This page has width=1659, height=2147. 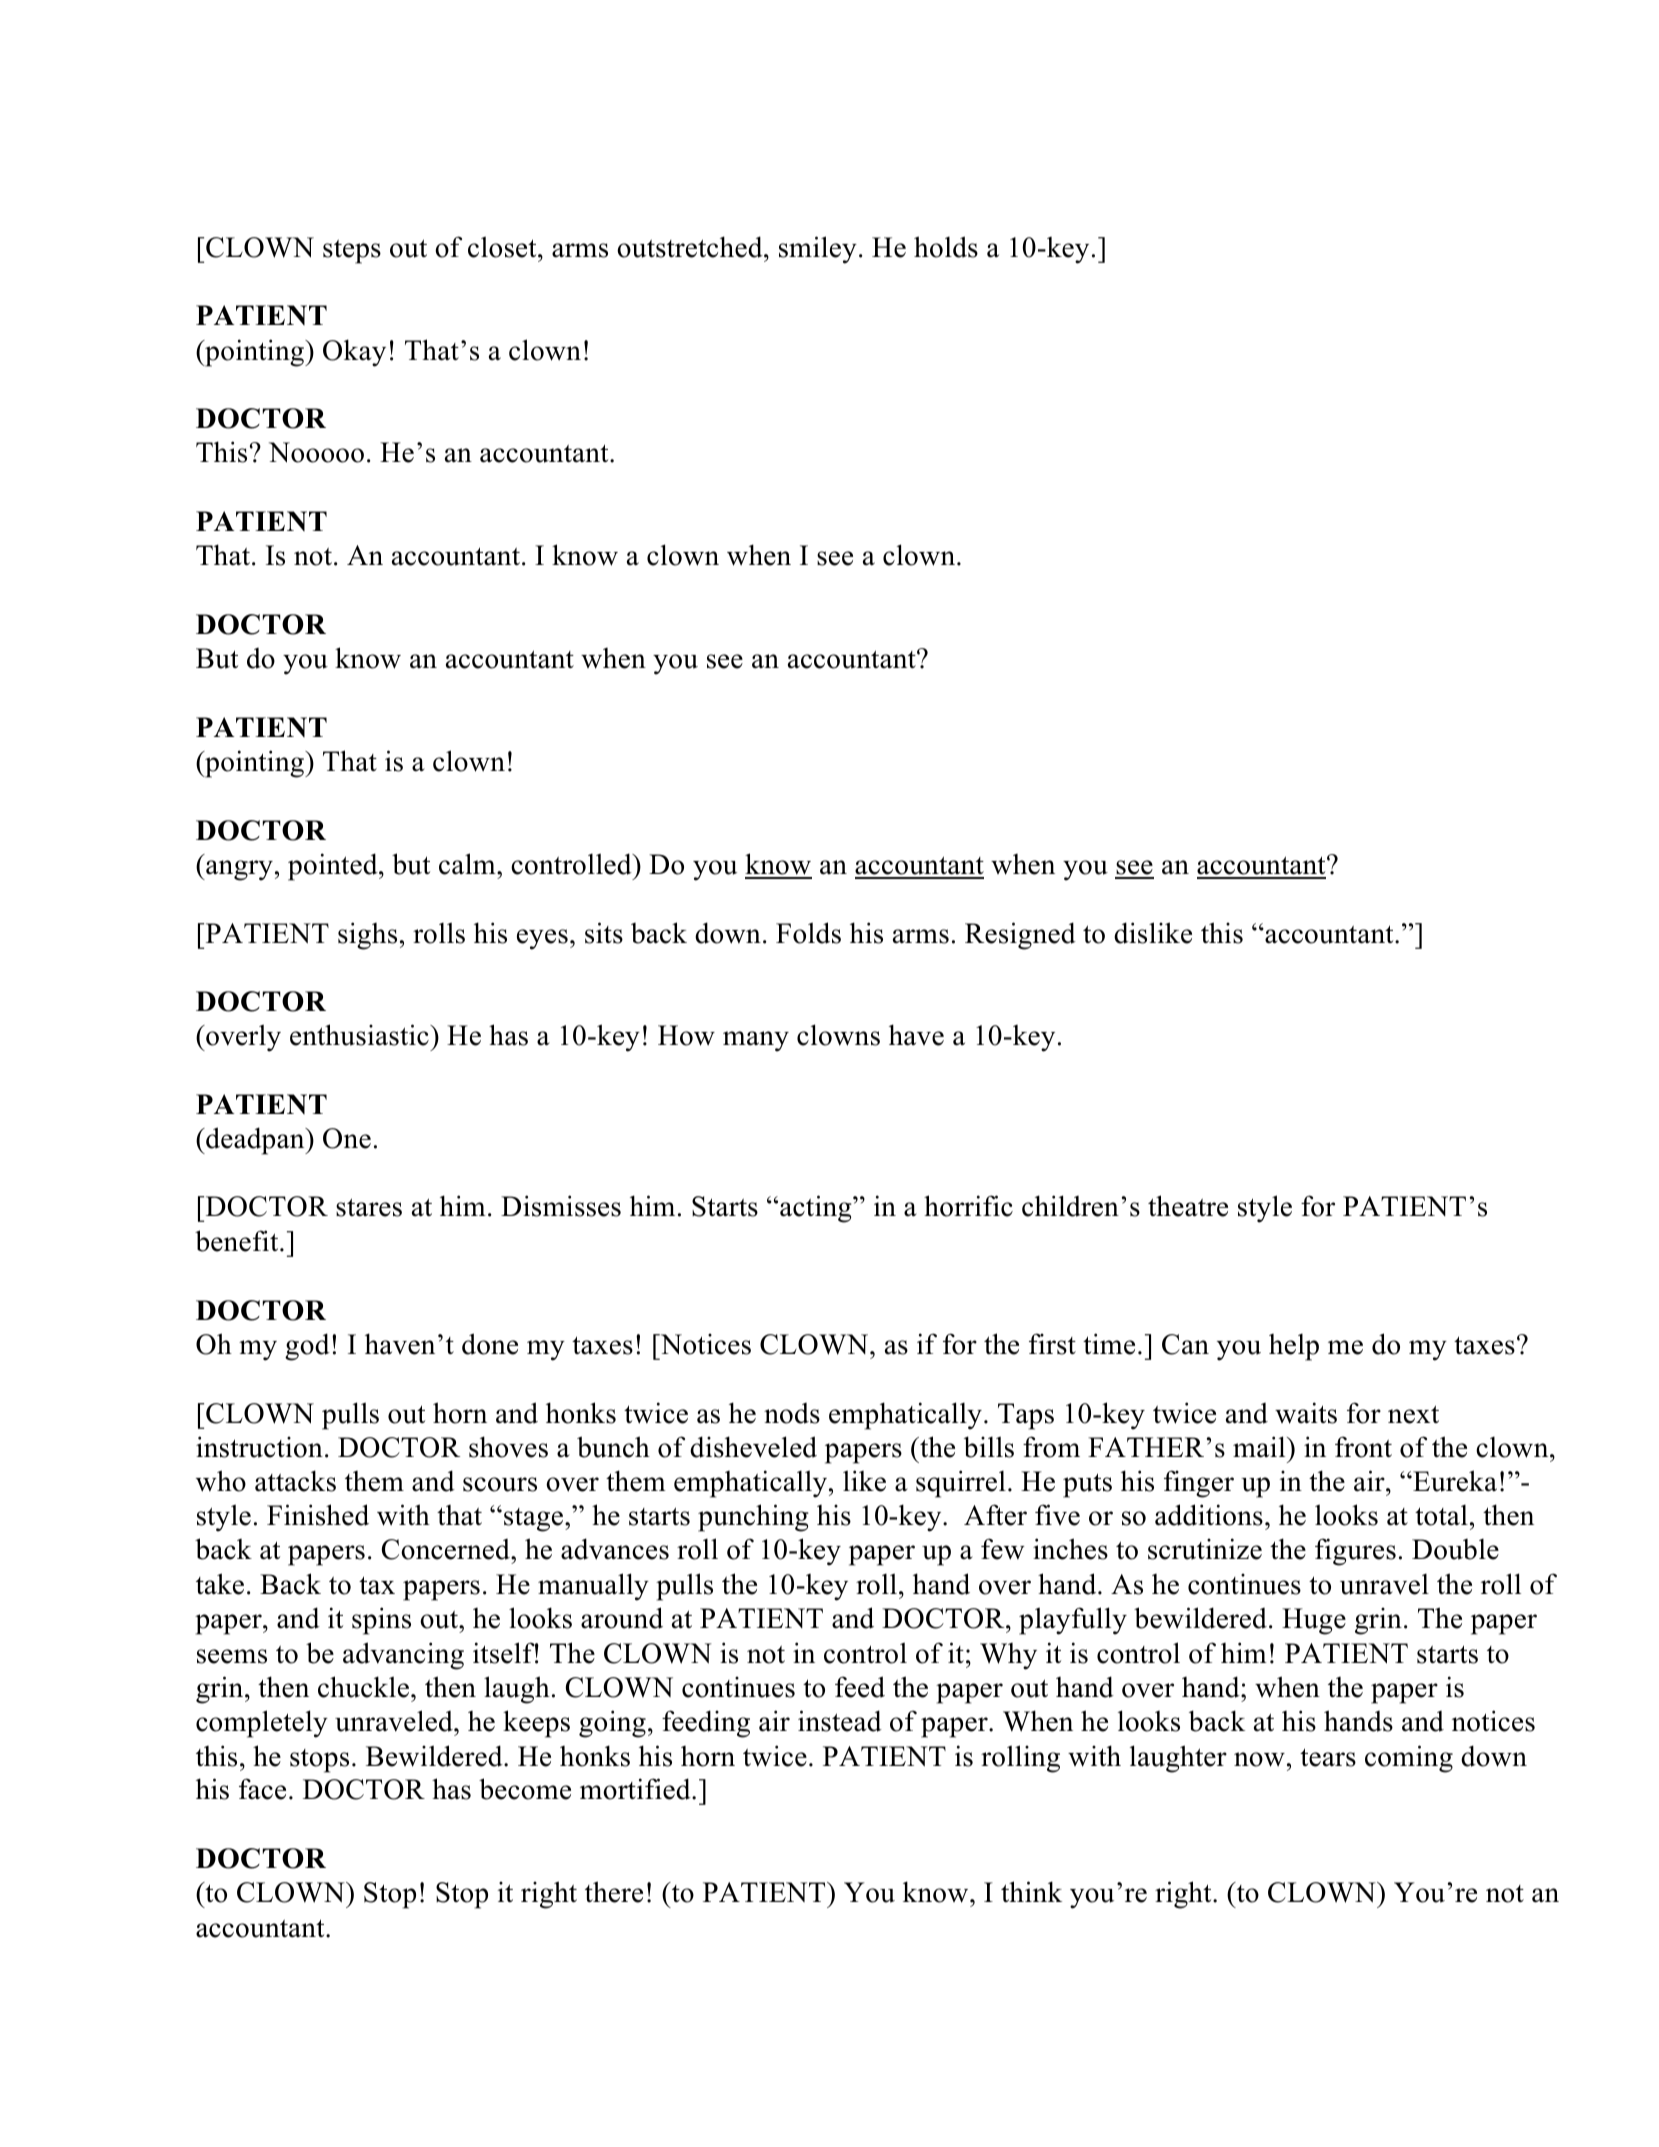 What do you see at coordinates (262, 1789) in the page?
I see `face` at bounding box center [262, 1789].
